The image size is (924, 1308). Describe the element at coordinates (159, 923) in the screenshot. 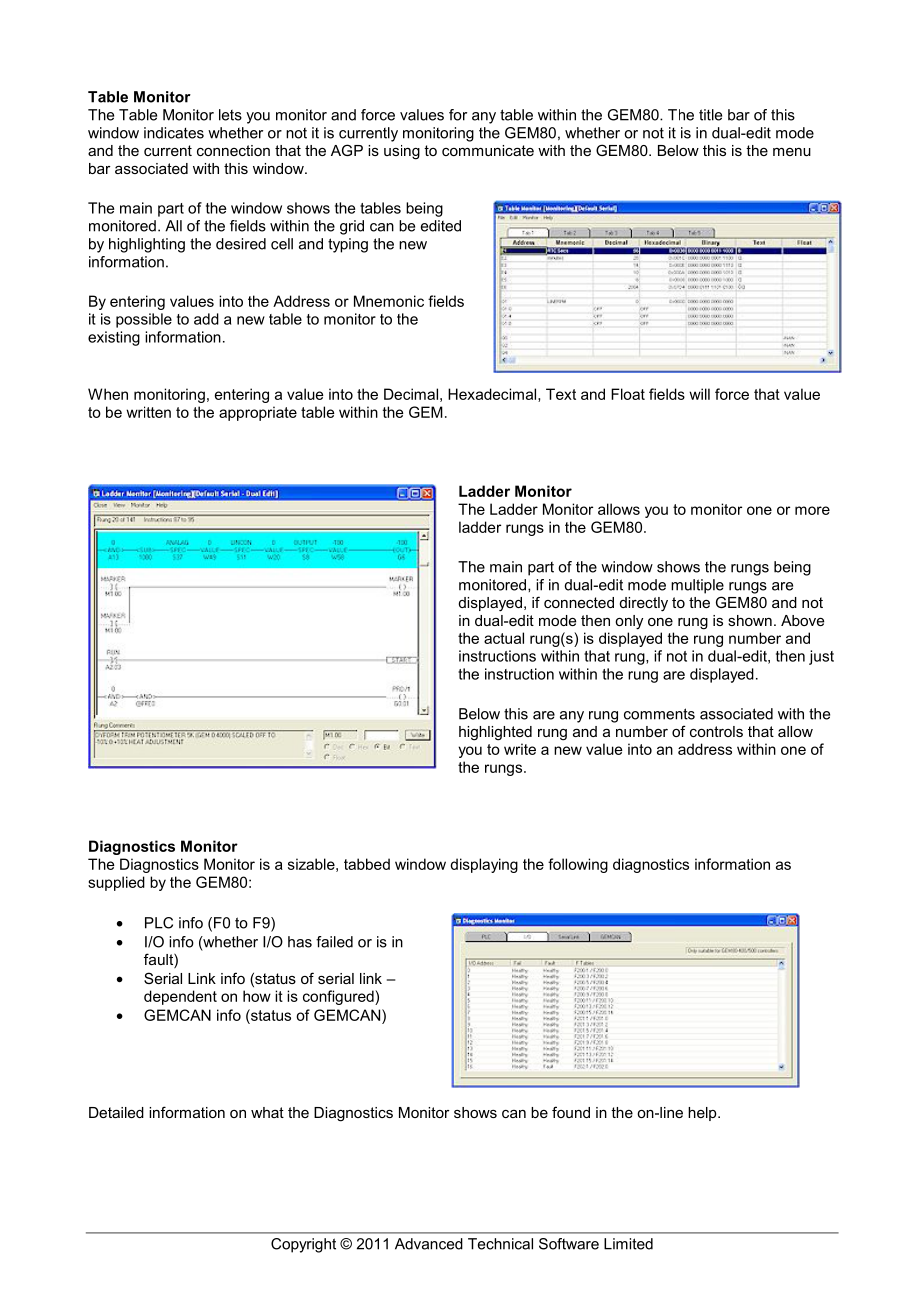

I see `PLC` at that location.
